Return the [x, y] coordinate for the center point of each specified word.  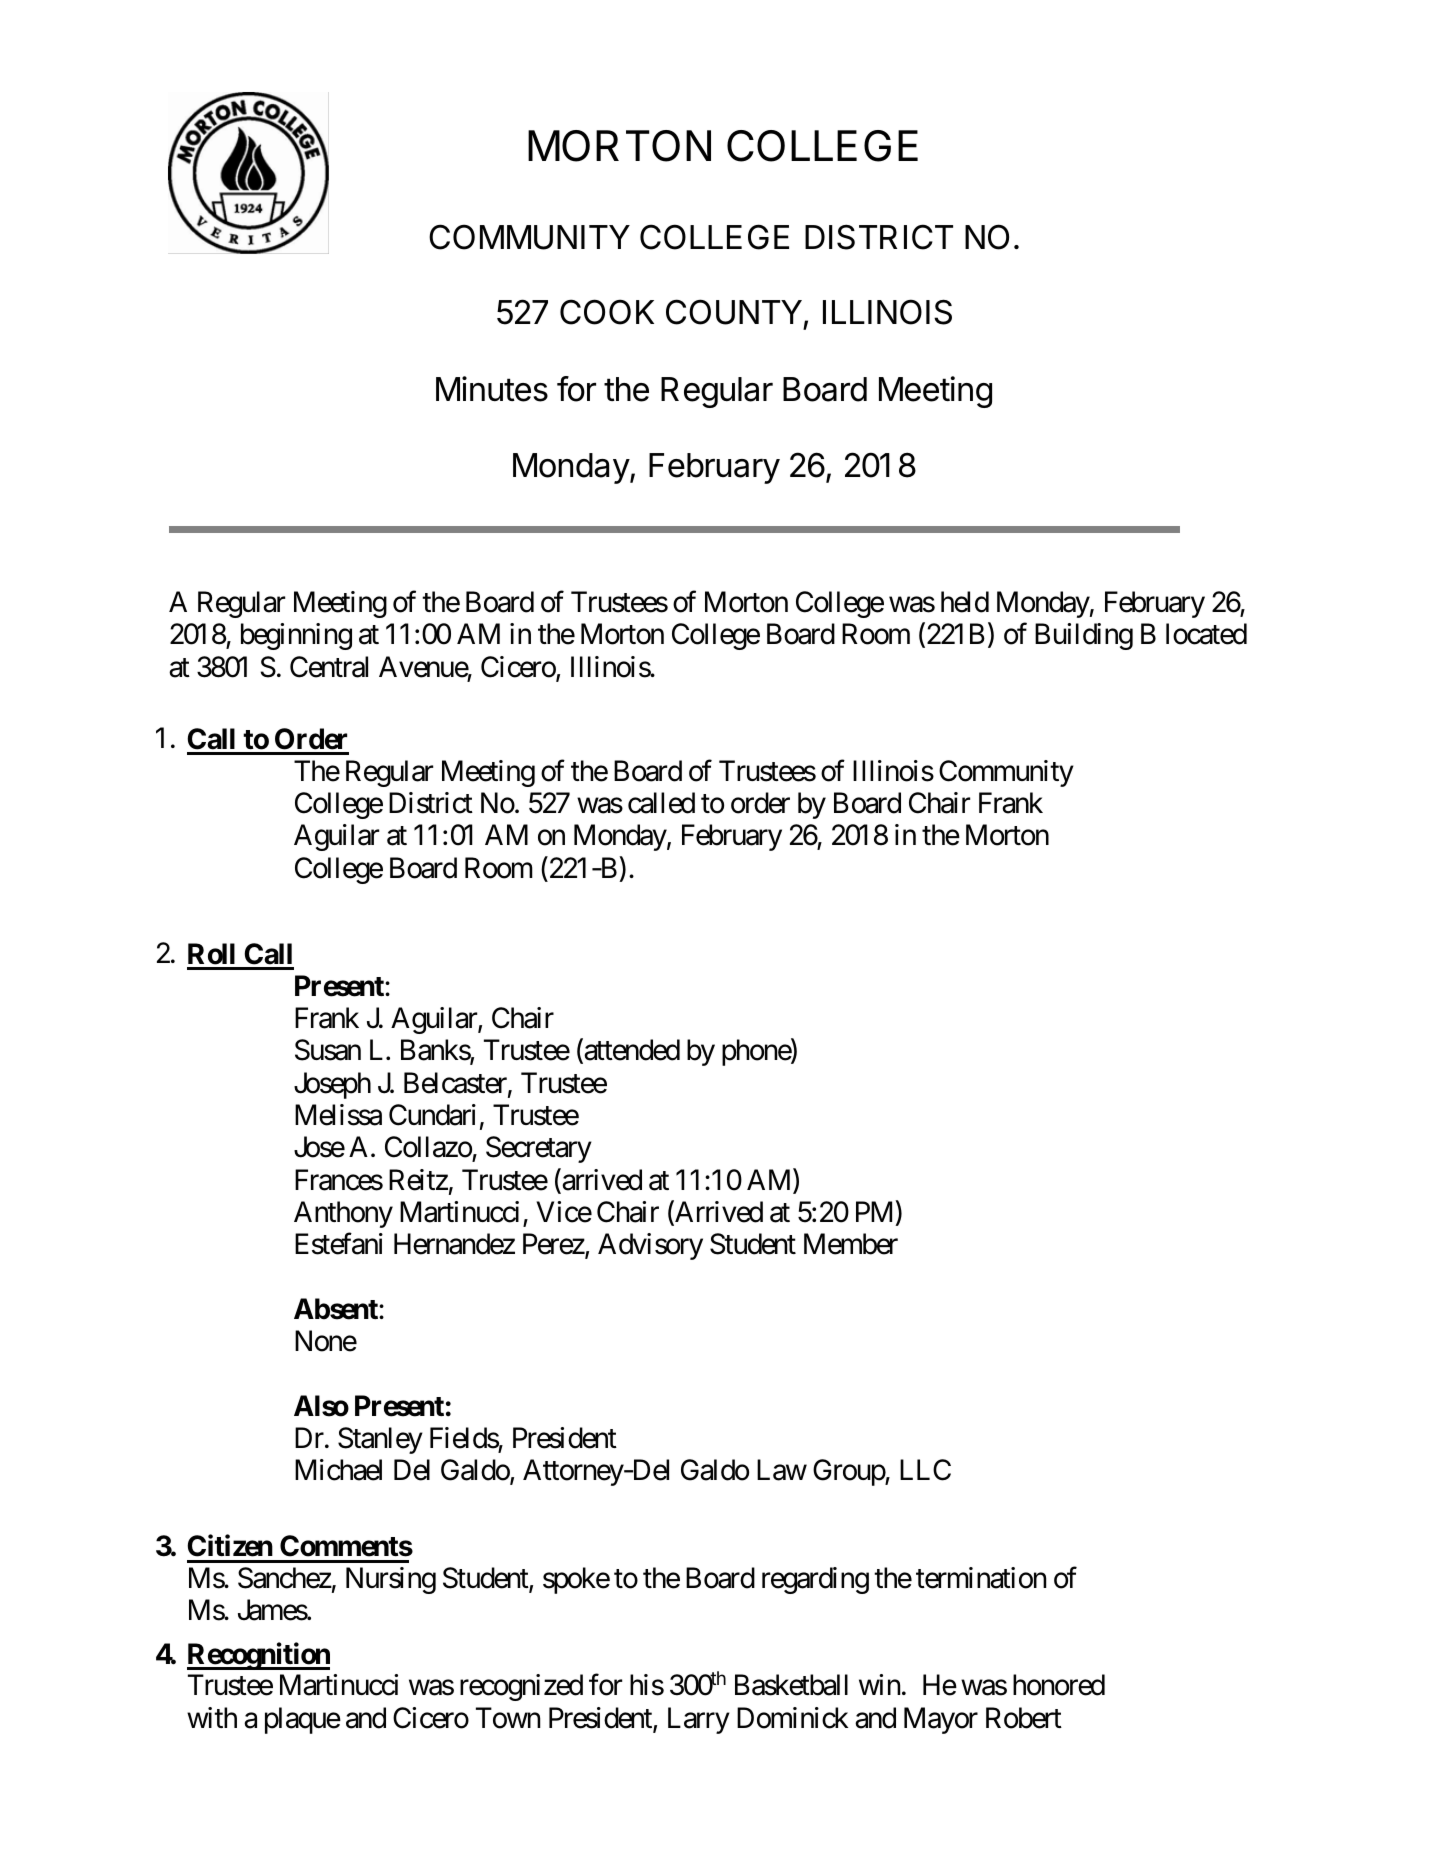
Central [329, 667]
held [965, 602]
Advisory [650, 1246]
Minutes [492, 389]
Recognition [258, 1656]
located [1206, 634]
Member [851, 1244]
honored [1059, 1685]
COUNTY [734, 312]
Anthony [343, 1214]
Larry [699, 1720]
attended [631, 1051]
